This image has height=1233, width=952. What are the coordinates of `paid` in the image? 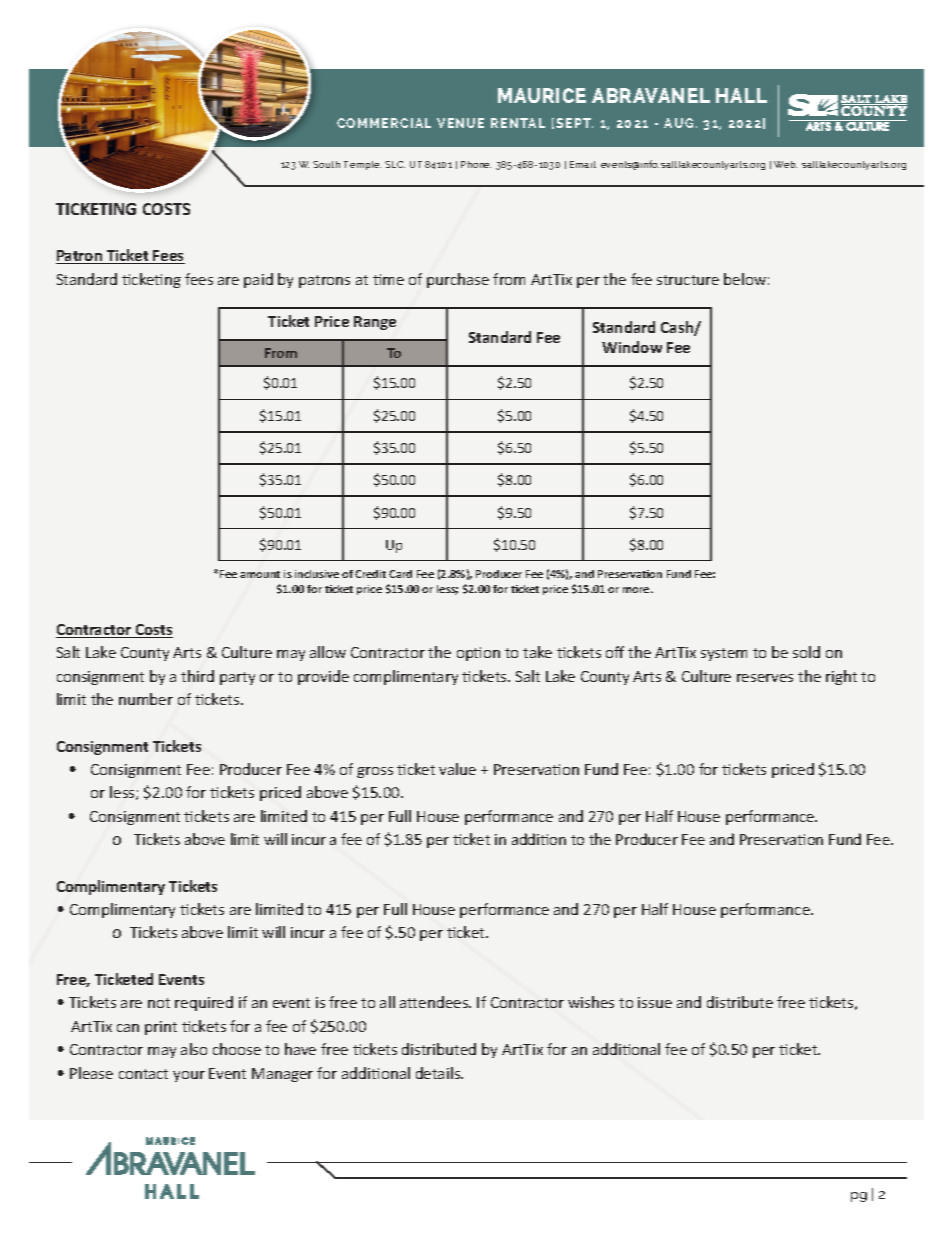 It's located at (258, 280).
